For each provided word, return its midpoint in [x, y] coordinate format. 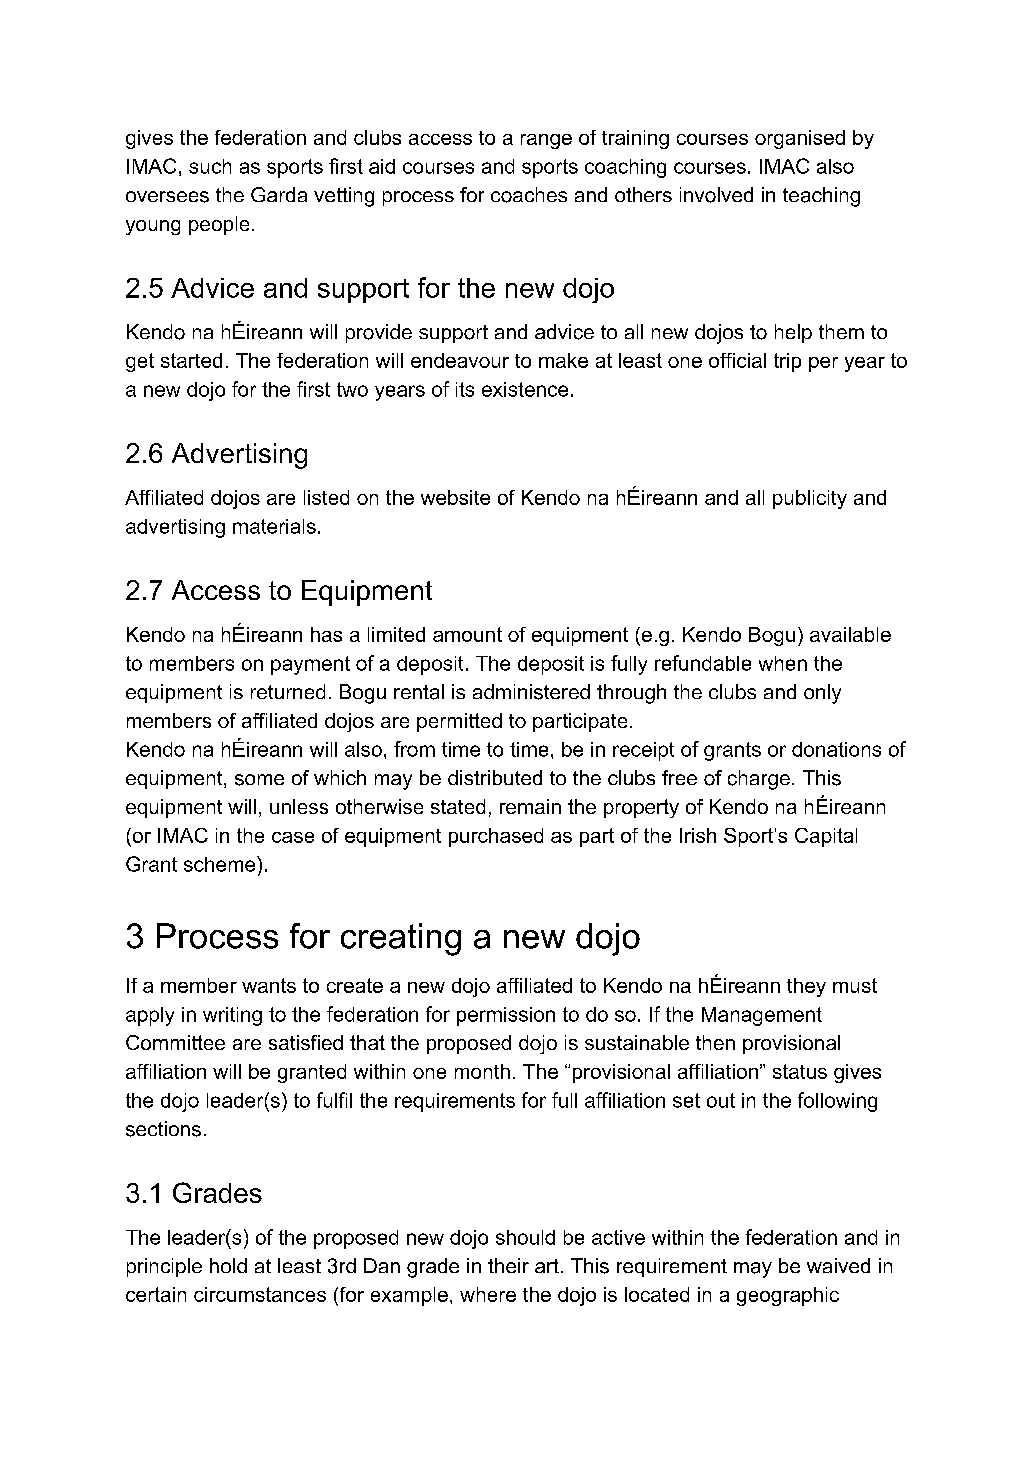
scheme [221, 864]
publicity [810, 499]
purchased [496, 837]
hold [228, 1265]
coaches [529, 195]
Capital [826, 837]
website [455, 497]
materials [274, 526]
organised [800, 139]
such [210, 166]
